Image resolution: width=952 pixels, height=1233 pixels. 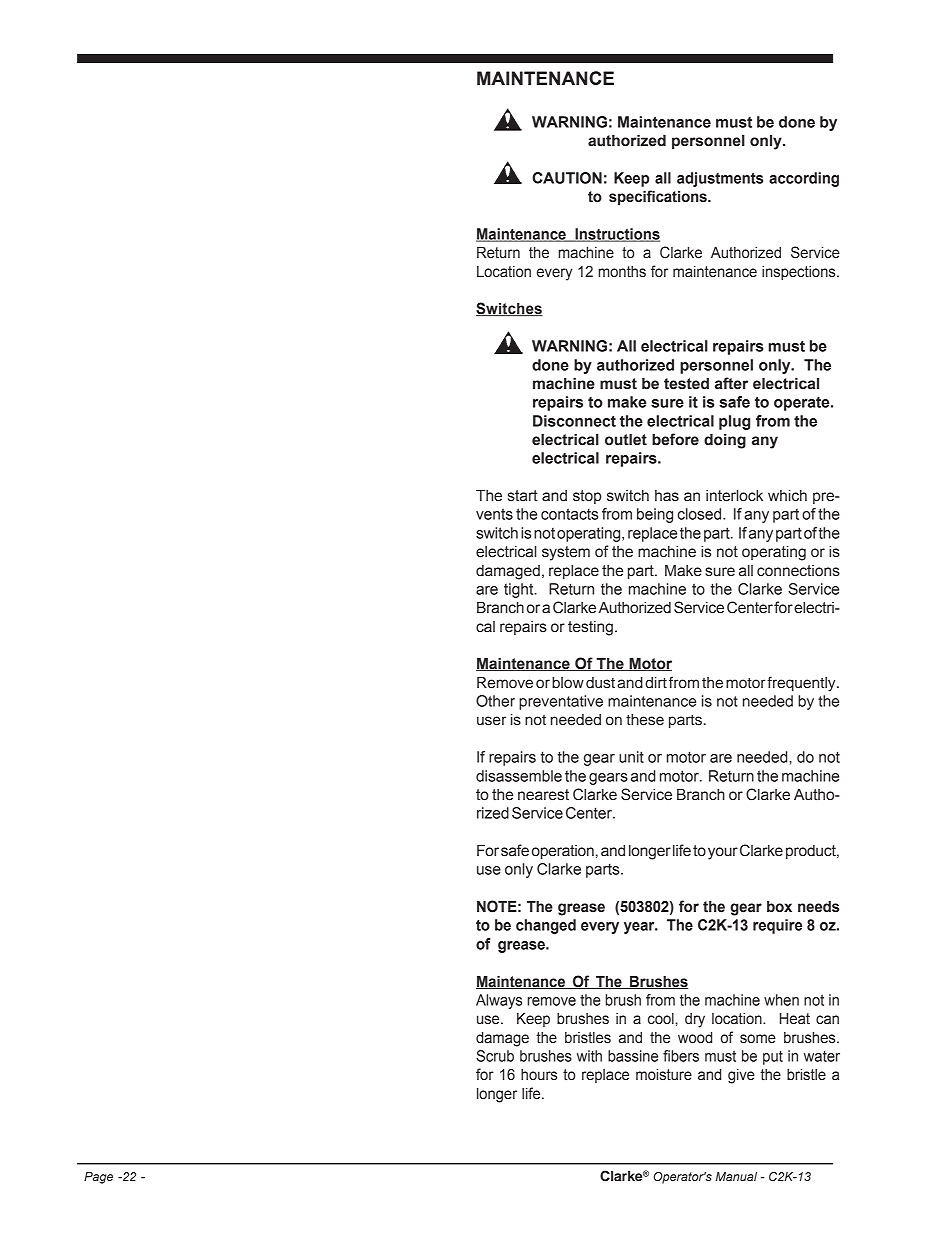 I want to click on user, so click(x=491, y=721).
